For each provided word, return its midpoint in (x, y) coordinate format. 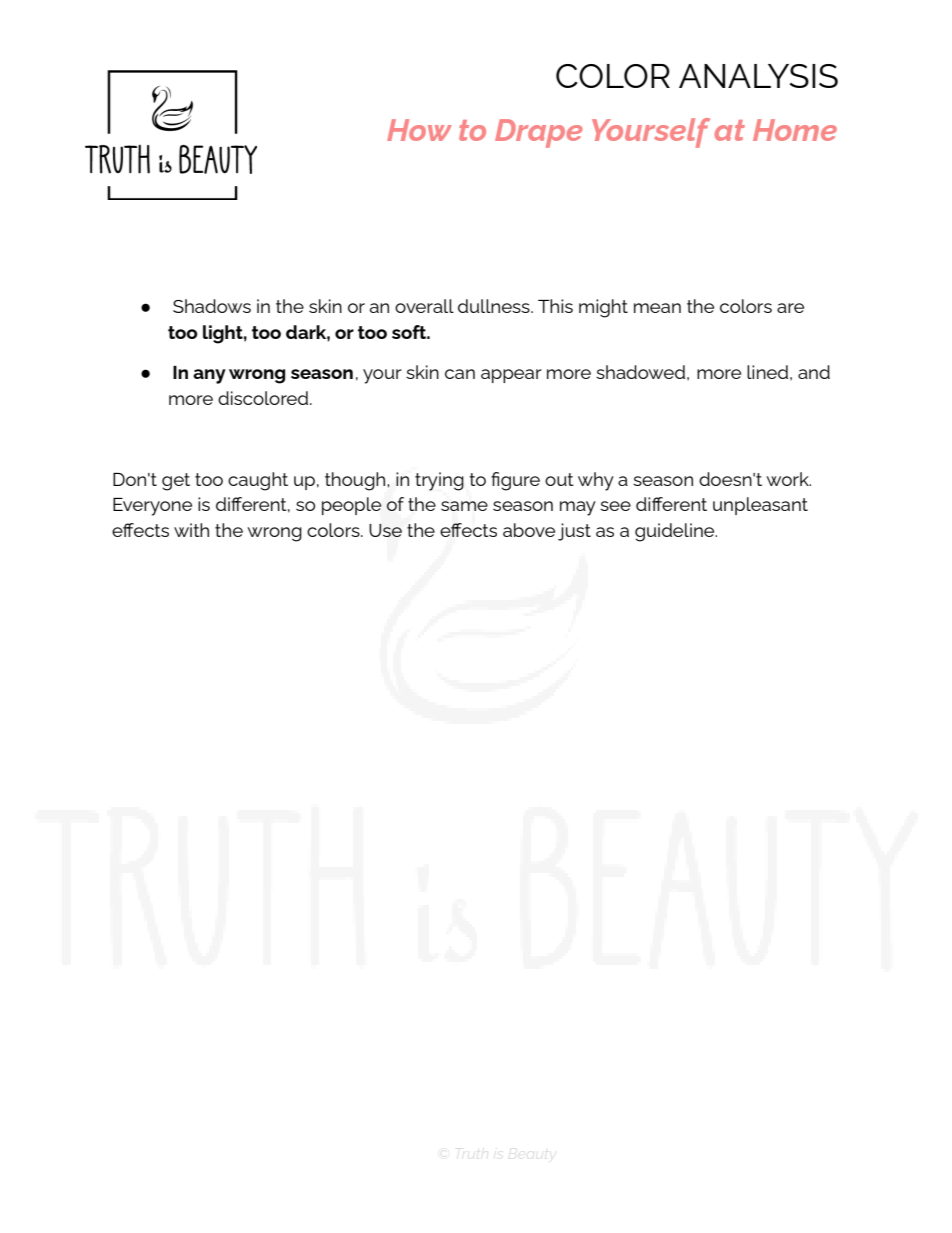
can (460, 374)
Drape (539, 133)
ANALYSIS (758, 76)
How (419, 130)
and (814, 372)
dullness (495, 306)
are (790, 308)
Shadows (212, 306)
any (209, 376)
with (191, 530)
